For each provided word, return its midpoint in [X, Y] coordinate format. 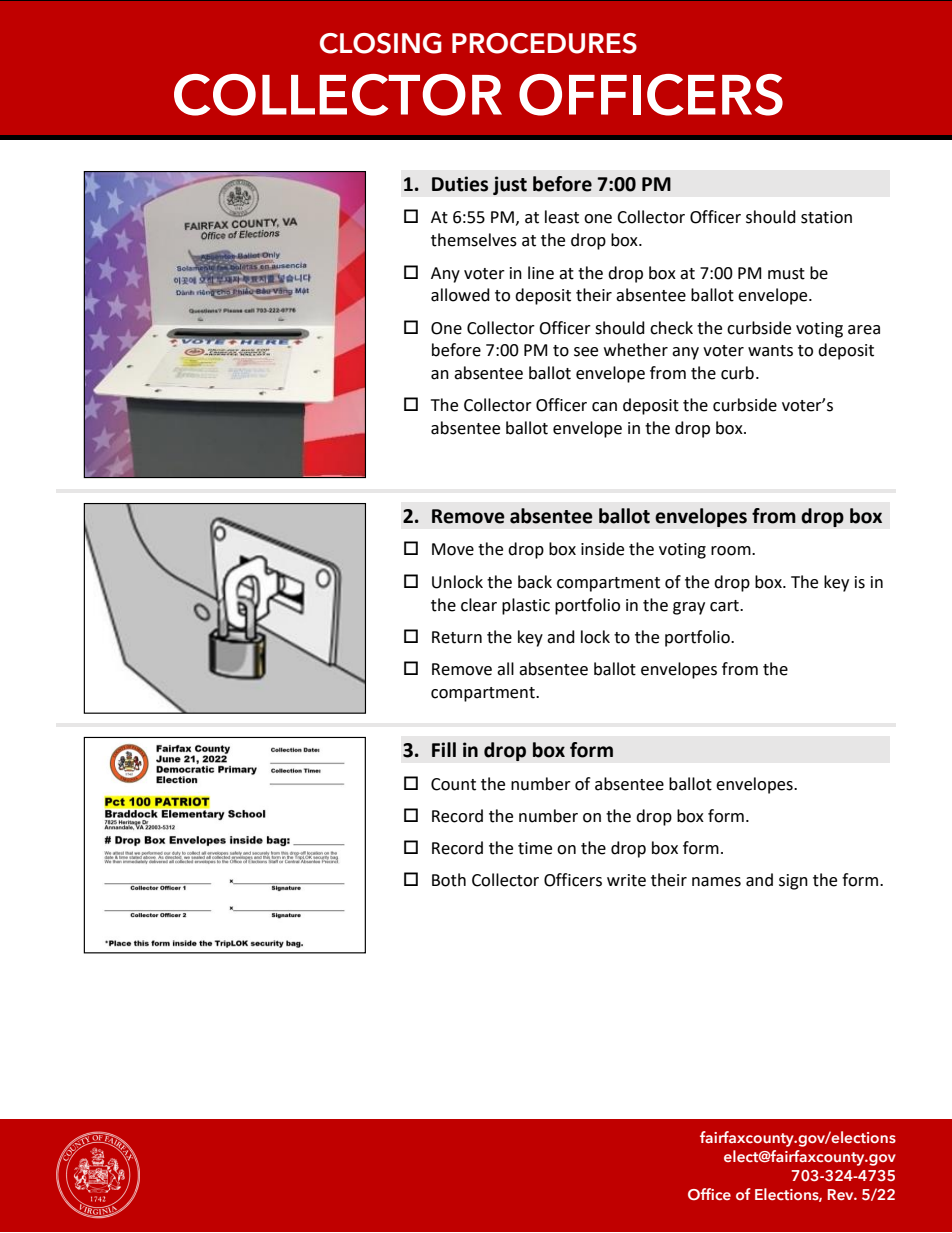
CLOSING [381, 43]
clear [479, 605]
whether [636, 350]
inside [602, 549]
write [626, 880]
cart [725, 606]
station [826, 217]
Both [449, 880]
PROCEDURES [544, 43]
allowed [460, 295]
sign [793, 882]
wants [770, 351]
